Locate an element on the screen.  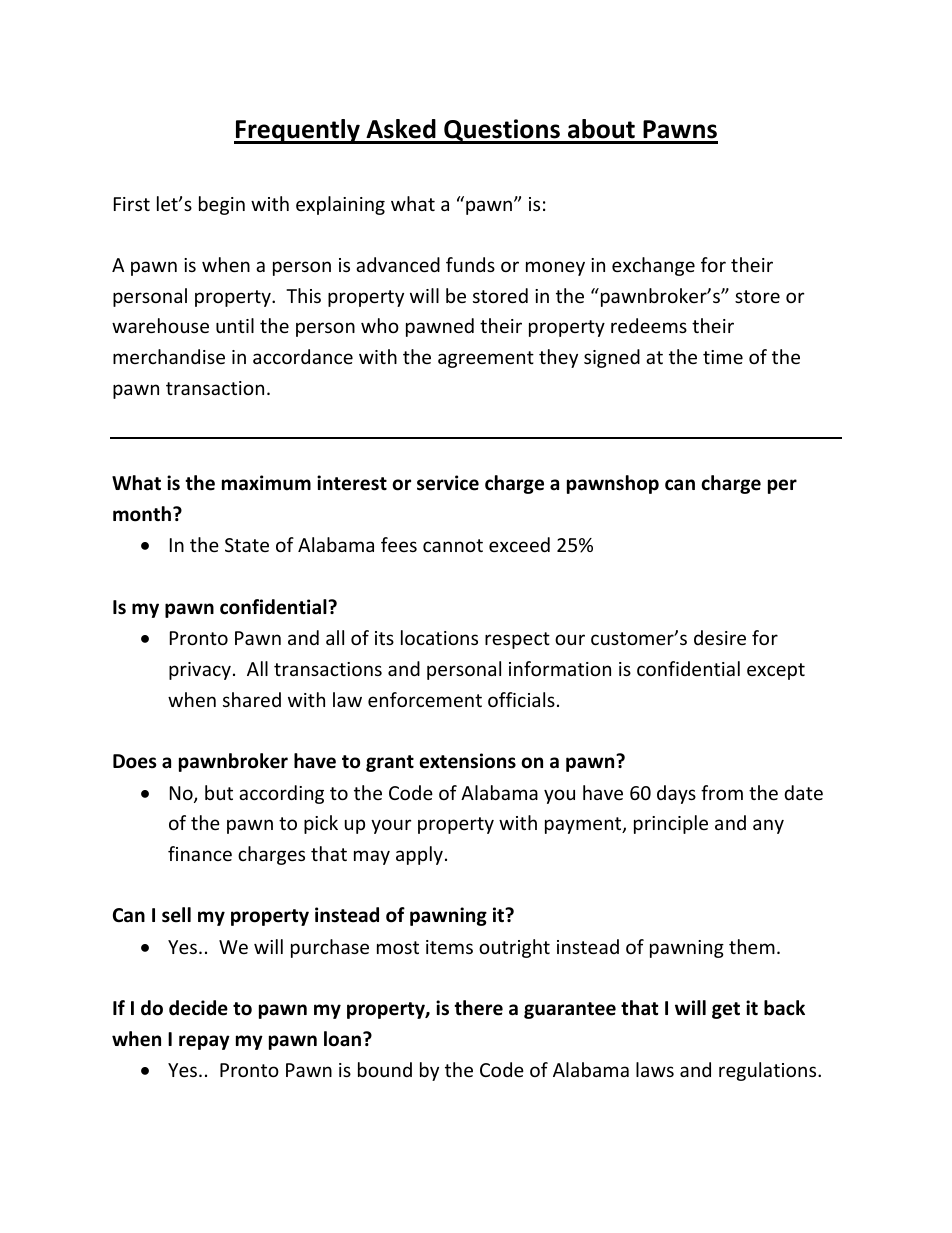
exchange is located at coordinates (653, 266).
